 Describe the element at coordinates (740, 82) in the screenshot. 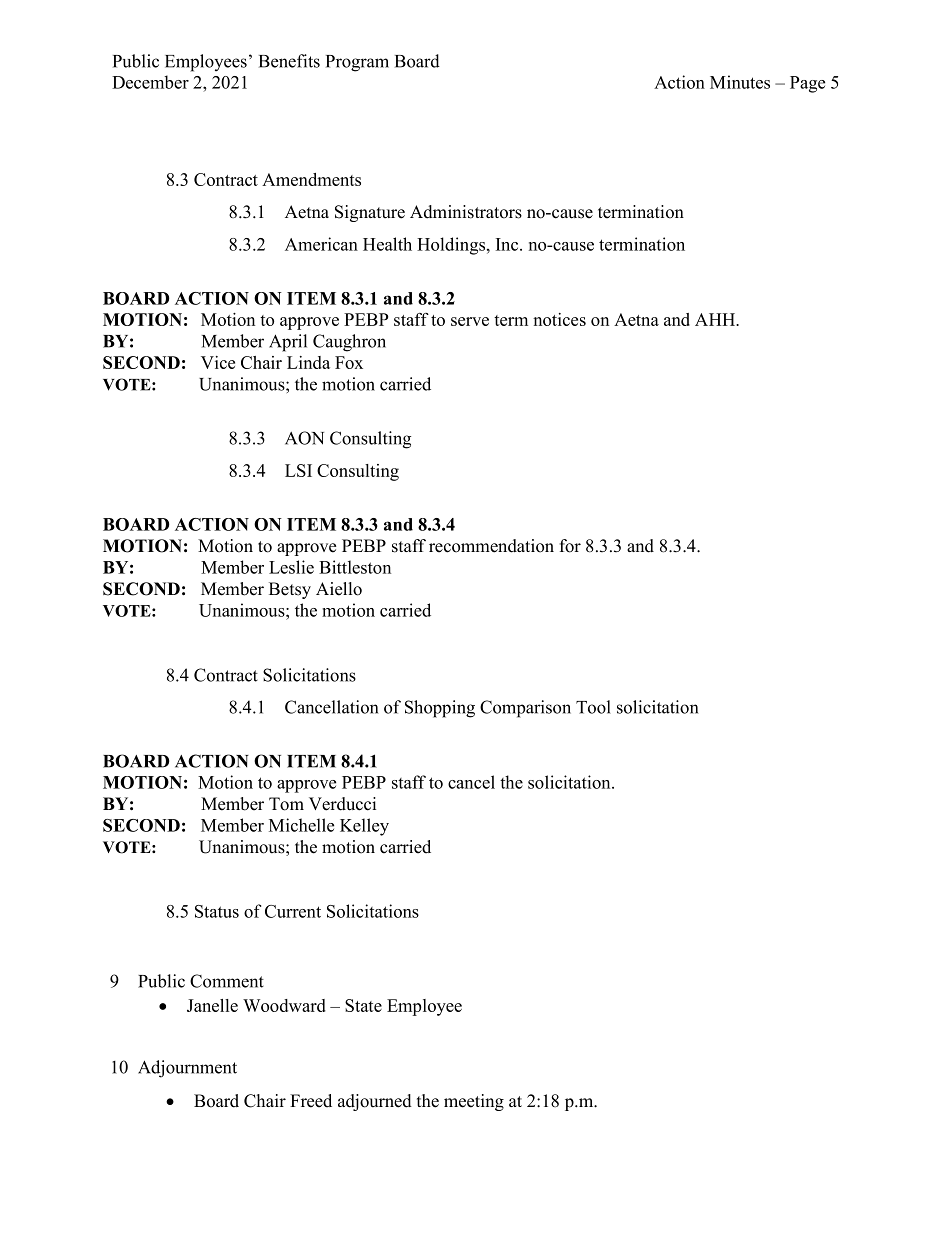

I see `Minutes` at that location.
